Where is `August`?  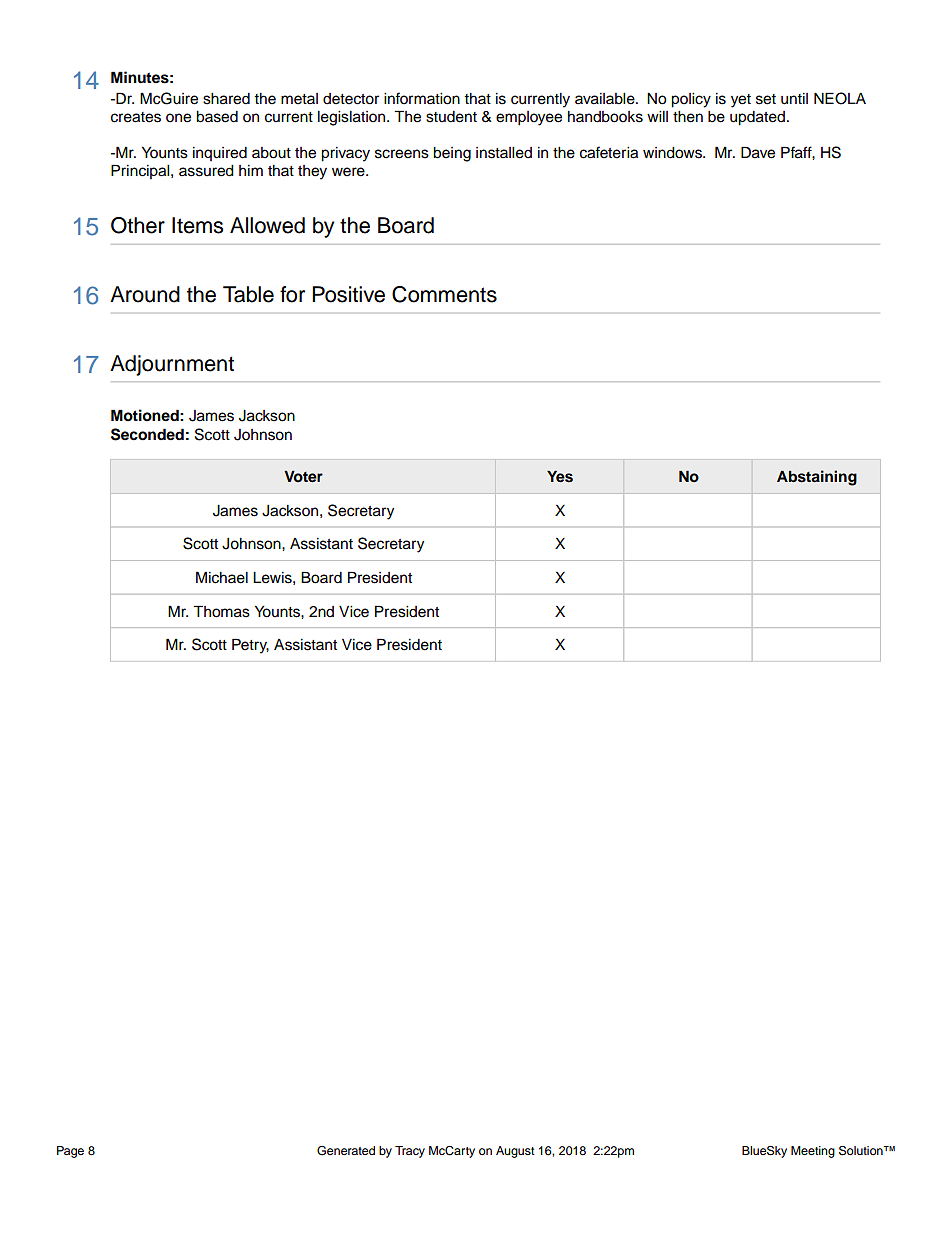
August is located at coordinates (515, 1152).
